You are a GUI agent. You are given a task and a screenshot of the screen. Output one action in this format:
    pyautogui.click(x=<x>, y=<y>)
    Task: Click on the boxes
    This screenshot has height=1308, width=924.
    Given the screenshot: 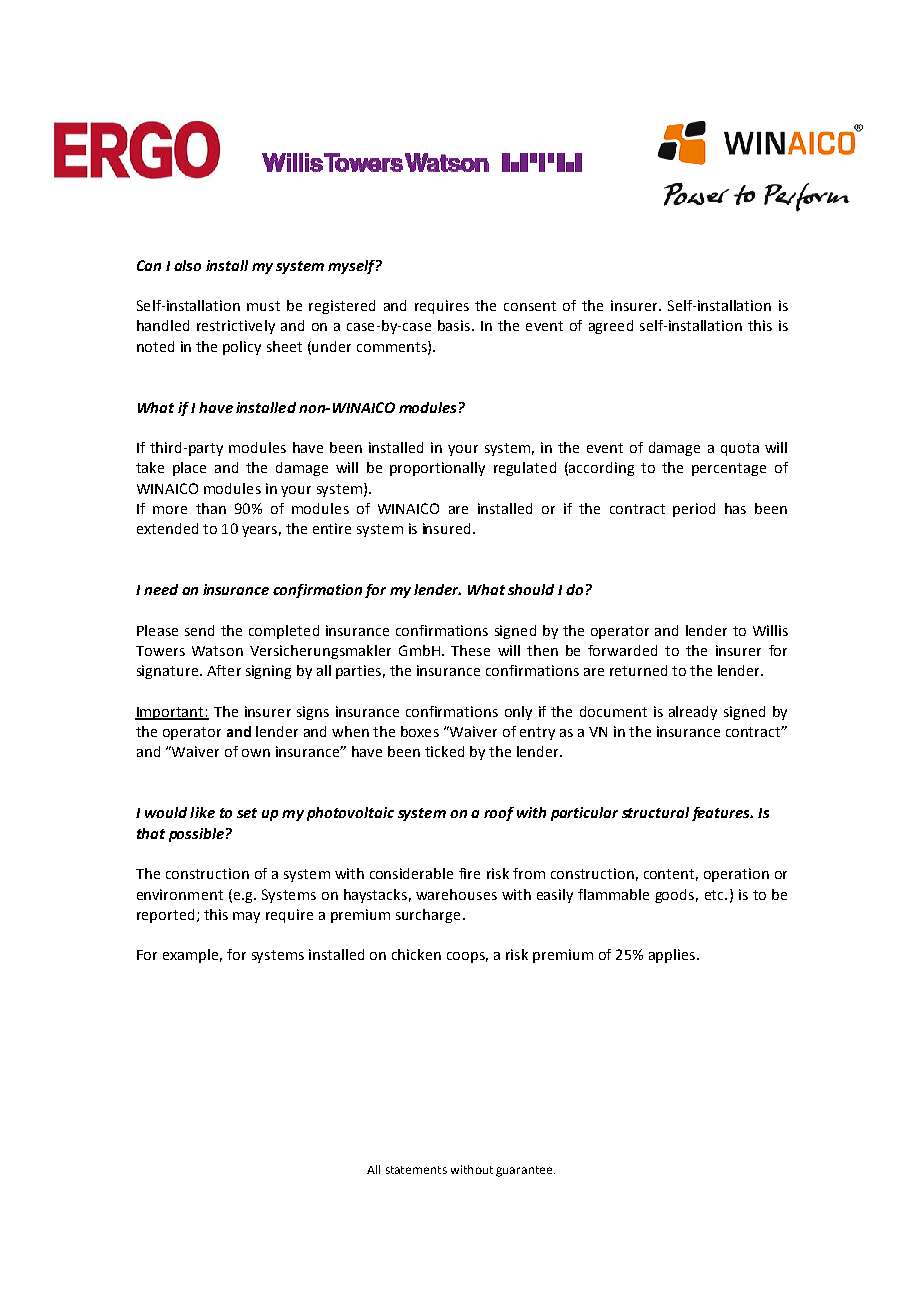 What is the action you would take?
    pyautogui.click(x=420, y=731)
